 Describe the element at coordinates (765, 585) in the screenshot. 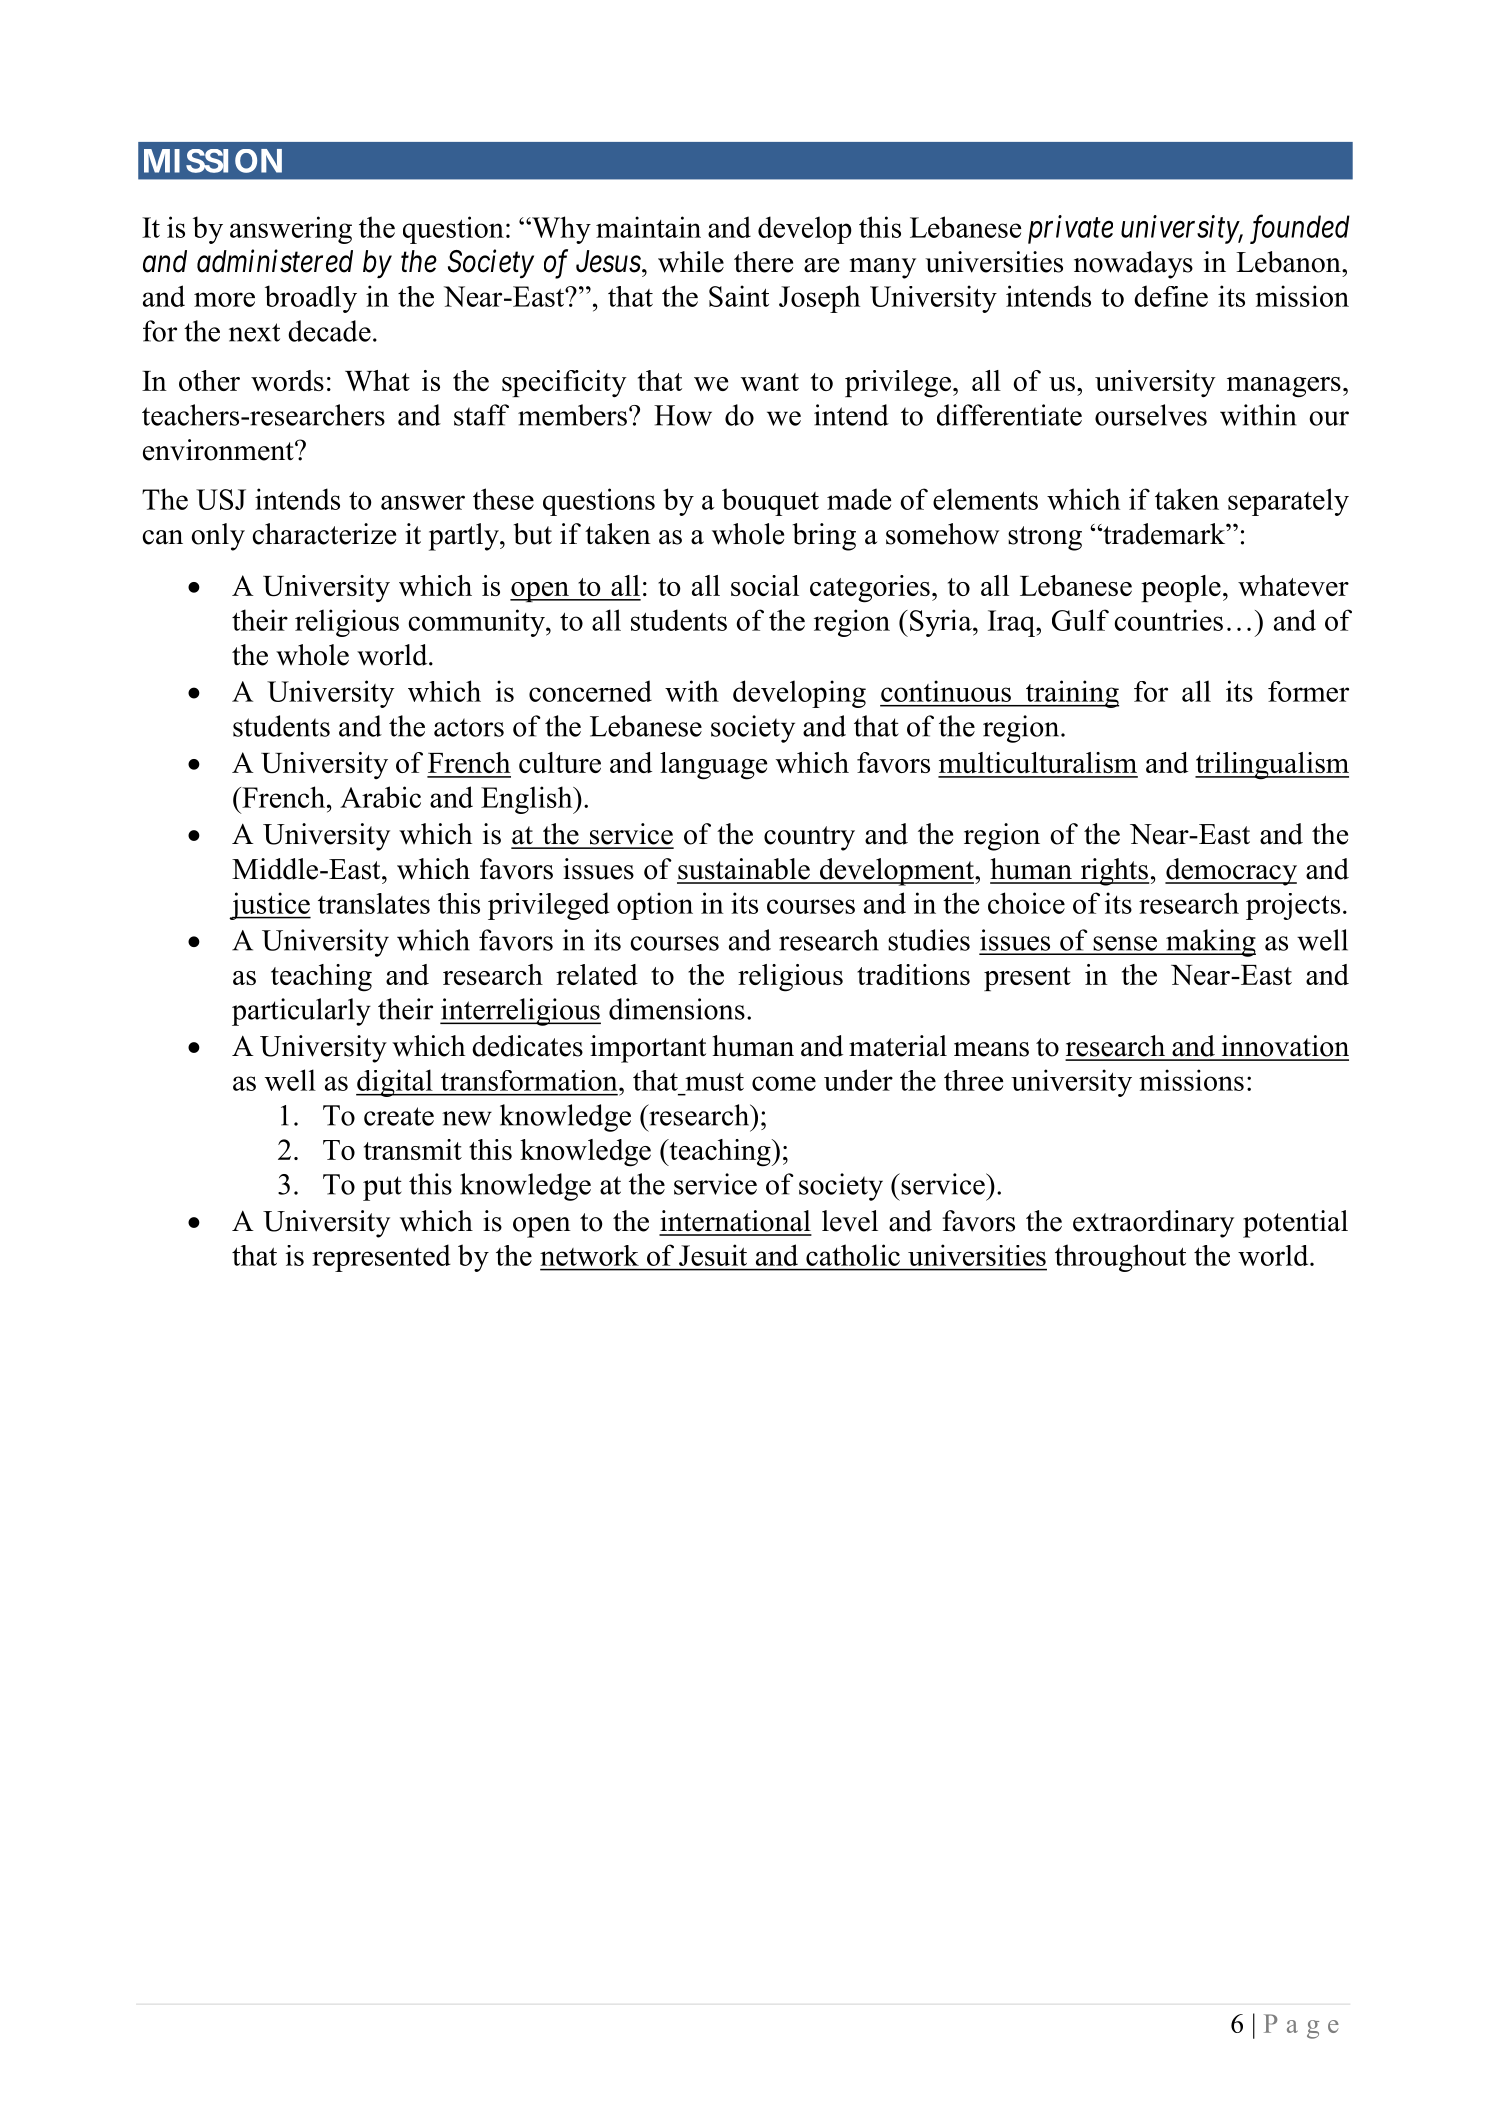

I see `social` at that location.
